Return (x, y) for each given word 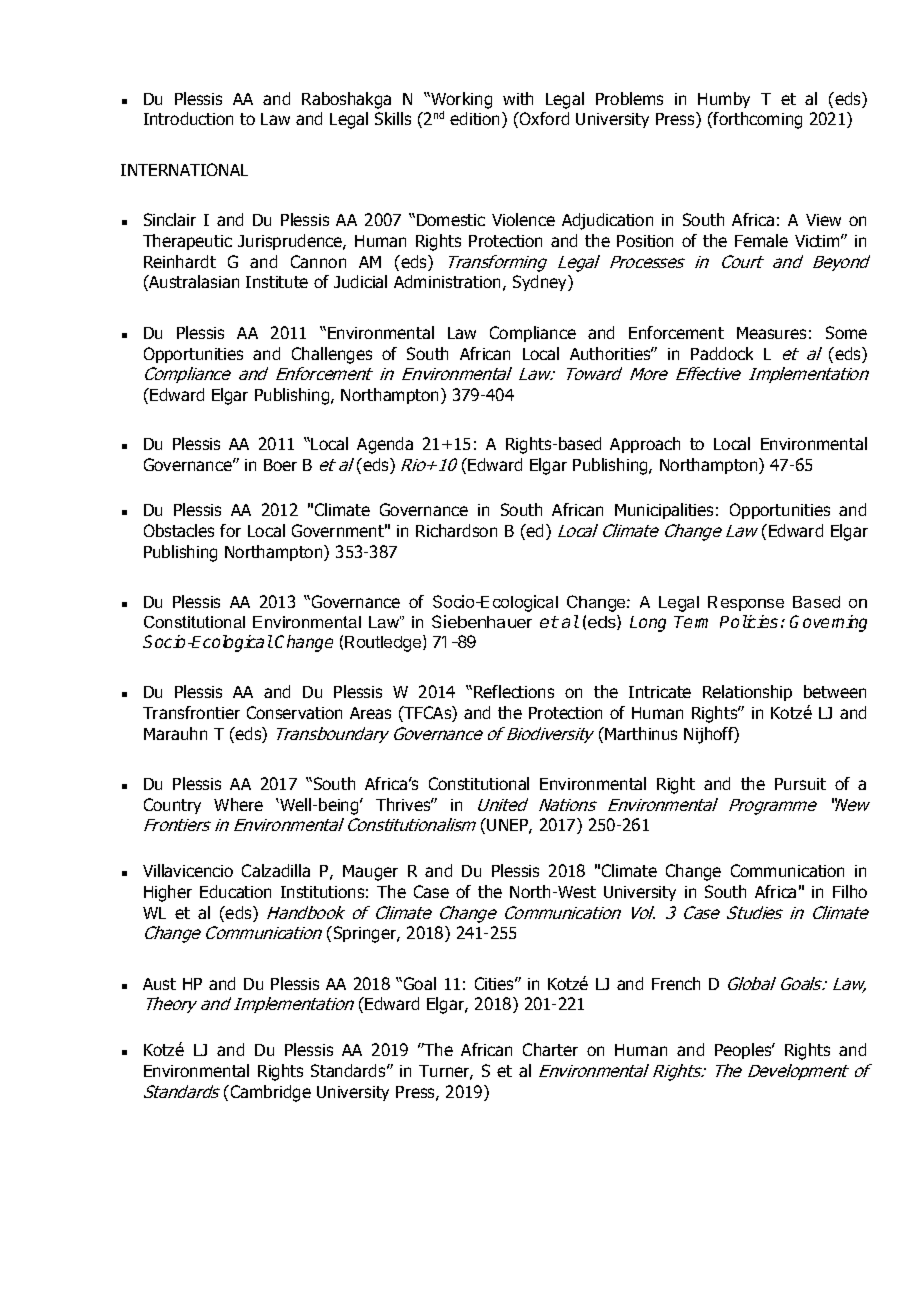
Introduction (188, 118)
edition (476, 120)
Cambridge (269, 1093)
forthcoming (756, 120)
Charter (550, 1049)
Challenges (332, 355)
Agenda (385, 445)
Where (238, 804)
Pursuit (800, 784)
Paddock (722, 353)
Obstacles (179, 530)
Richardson (456, 530)
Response (746, 603)
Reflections (514, 691)
